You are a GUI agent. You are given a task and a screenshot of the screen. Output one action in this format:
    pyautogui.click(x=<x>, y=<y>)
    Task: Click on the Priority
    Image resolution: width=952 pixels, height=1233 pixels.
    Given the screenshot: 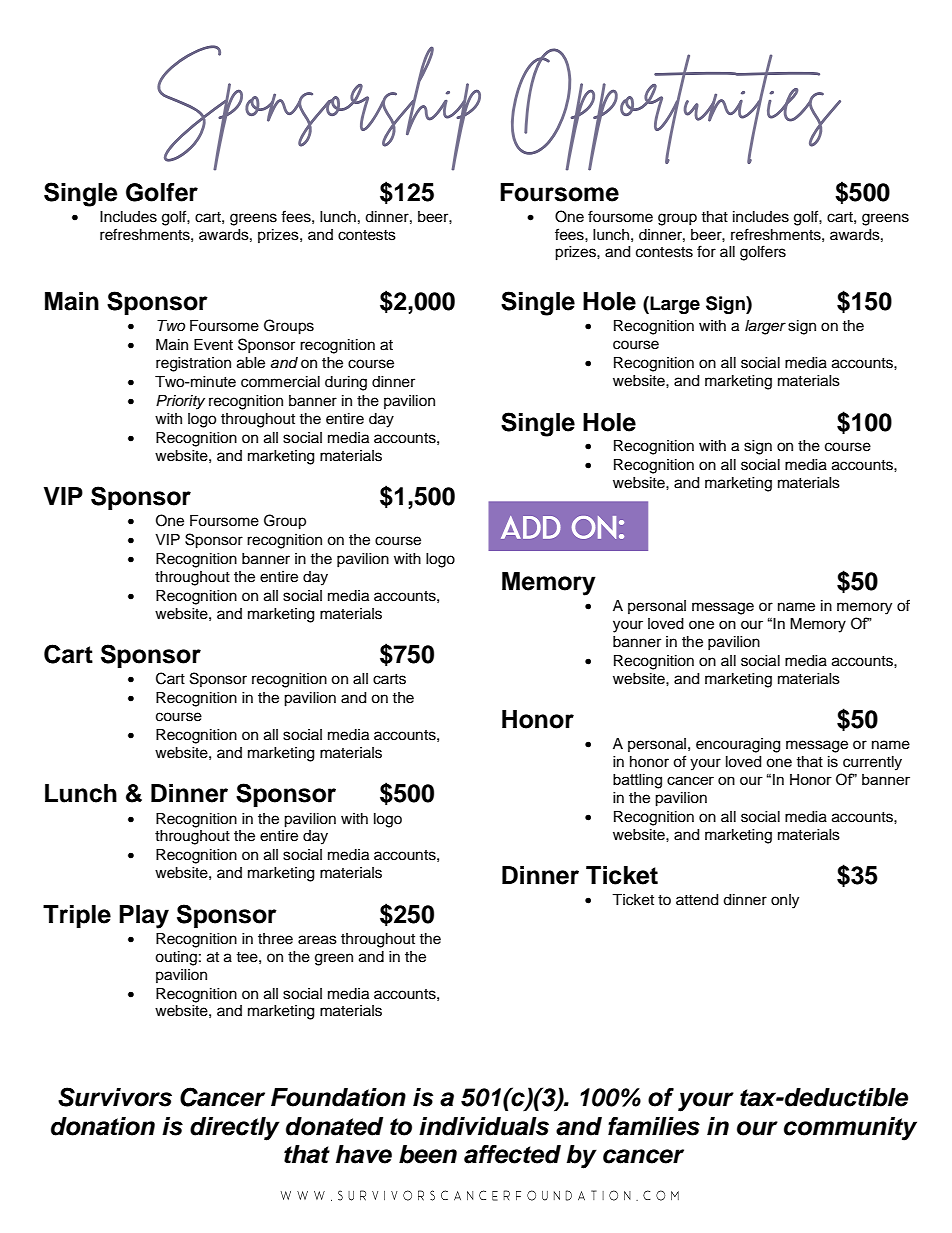 What is the action you would take?
    pyautogui.click(x=180, y=402)
